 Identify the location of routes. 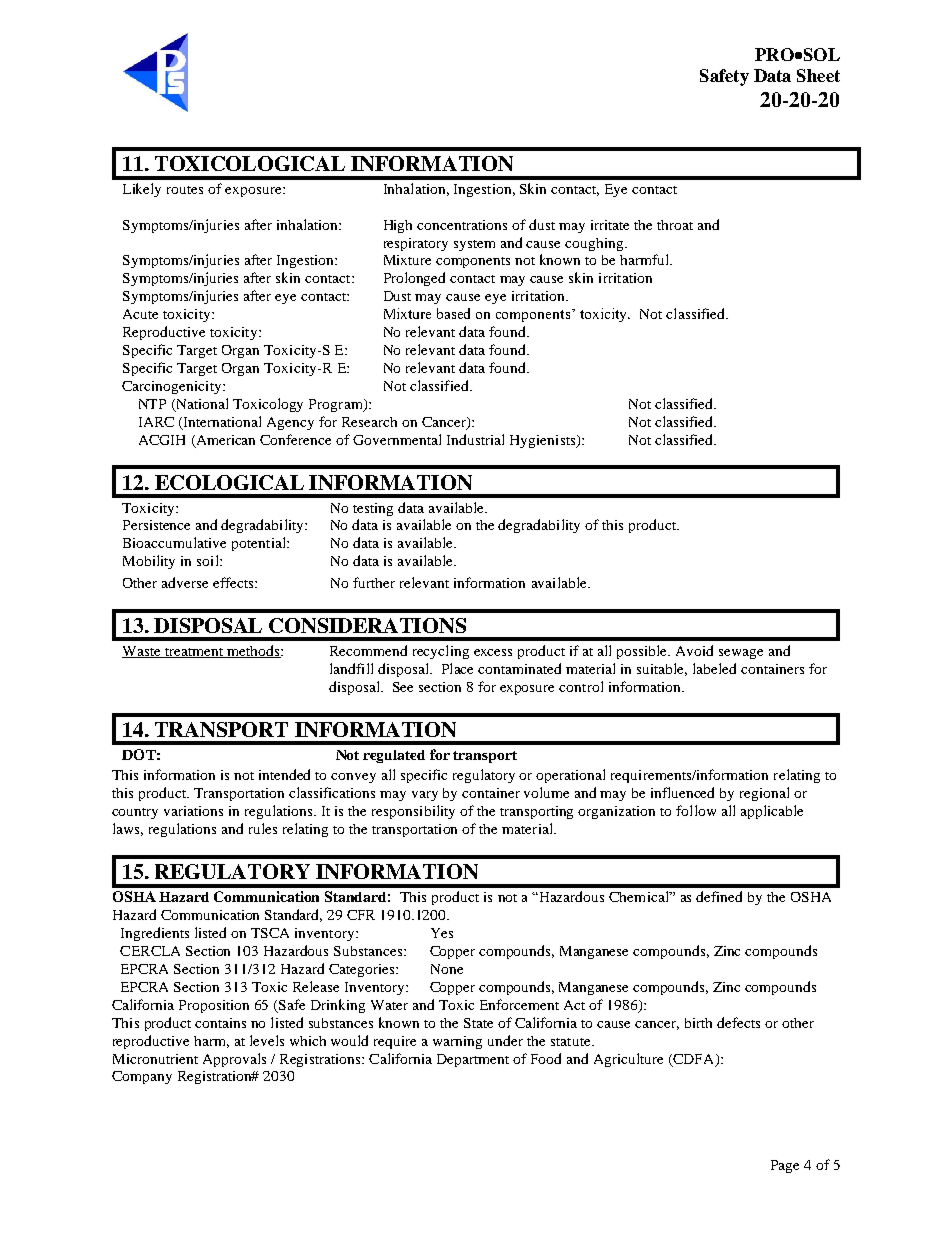
(185, 190).
